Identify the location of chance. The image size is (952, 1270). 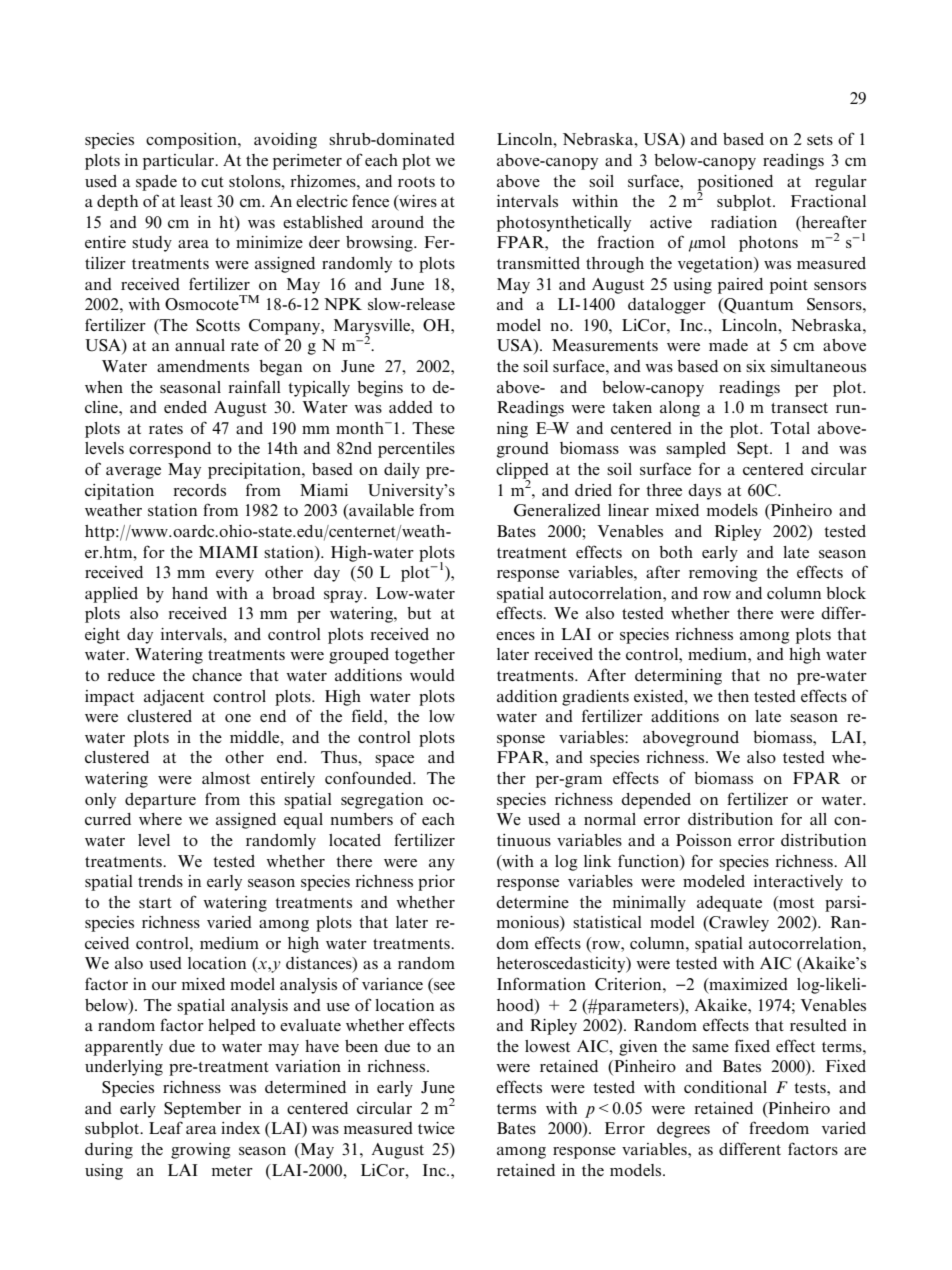
(217, 675).
